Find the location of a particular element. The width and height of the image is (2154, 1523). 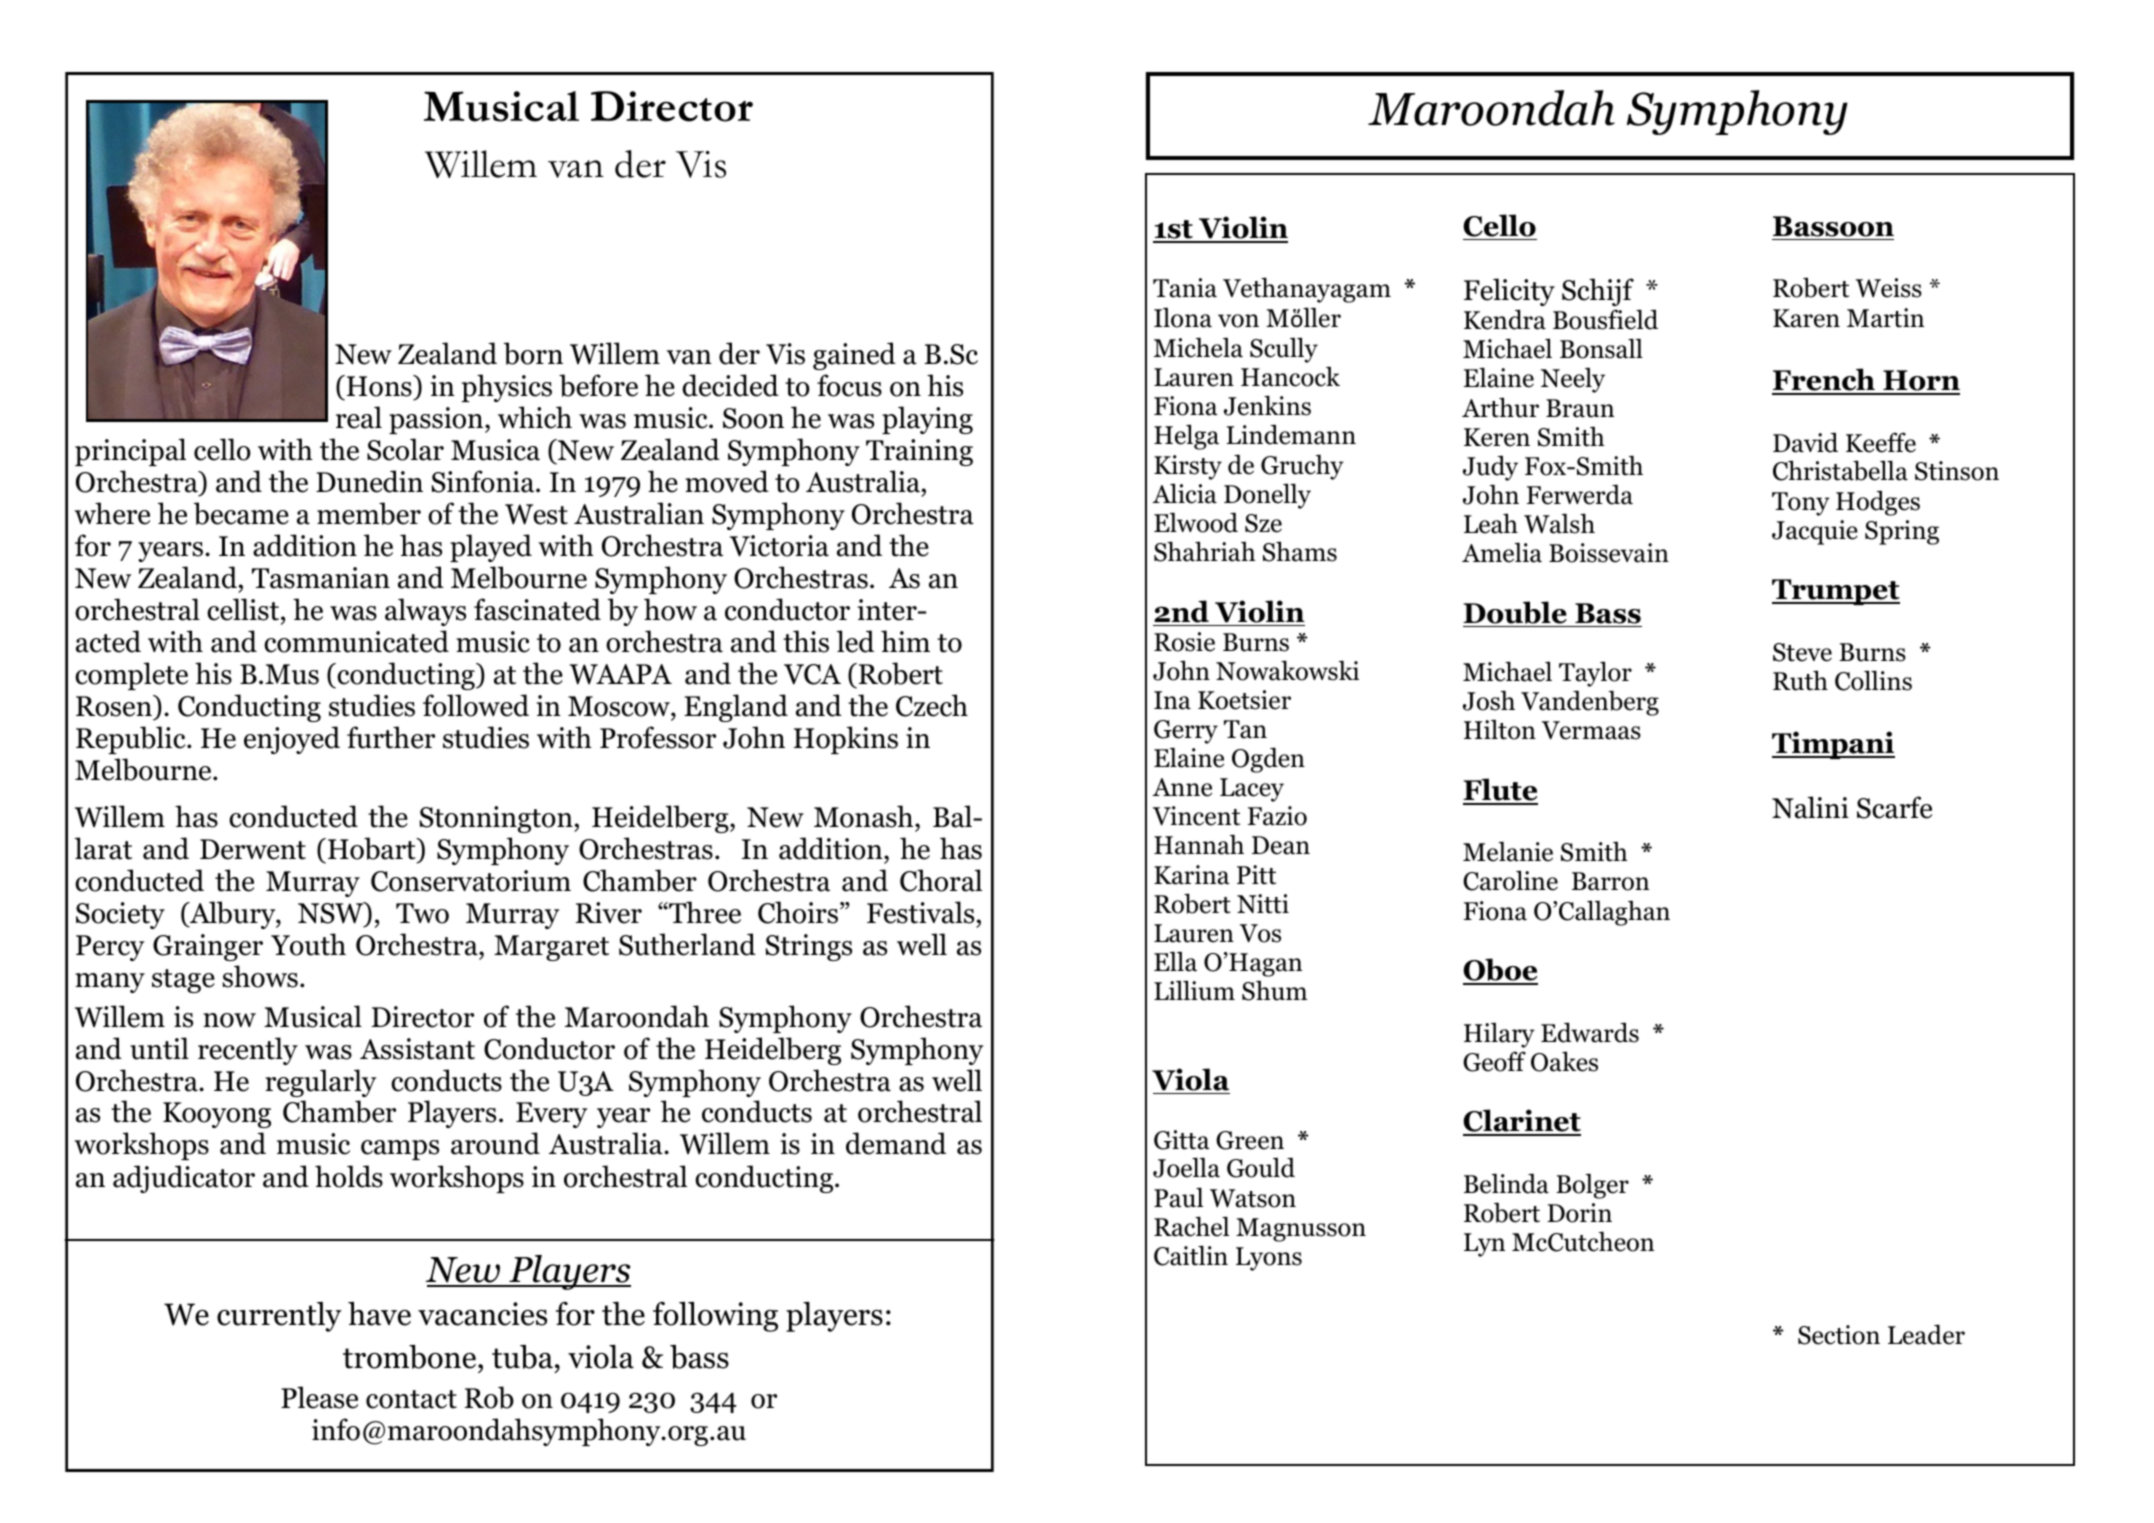

Barron is located at coordinates (1610, 881).
